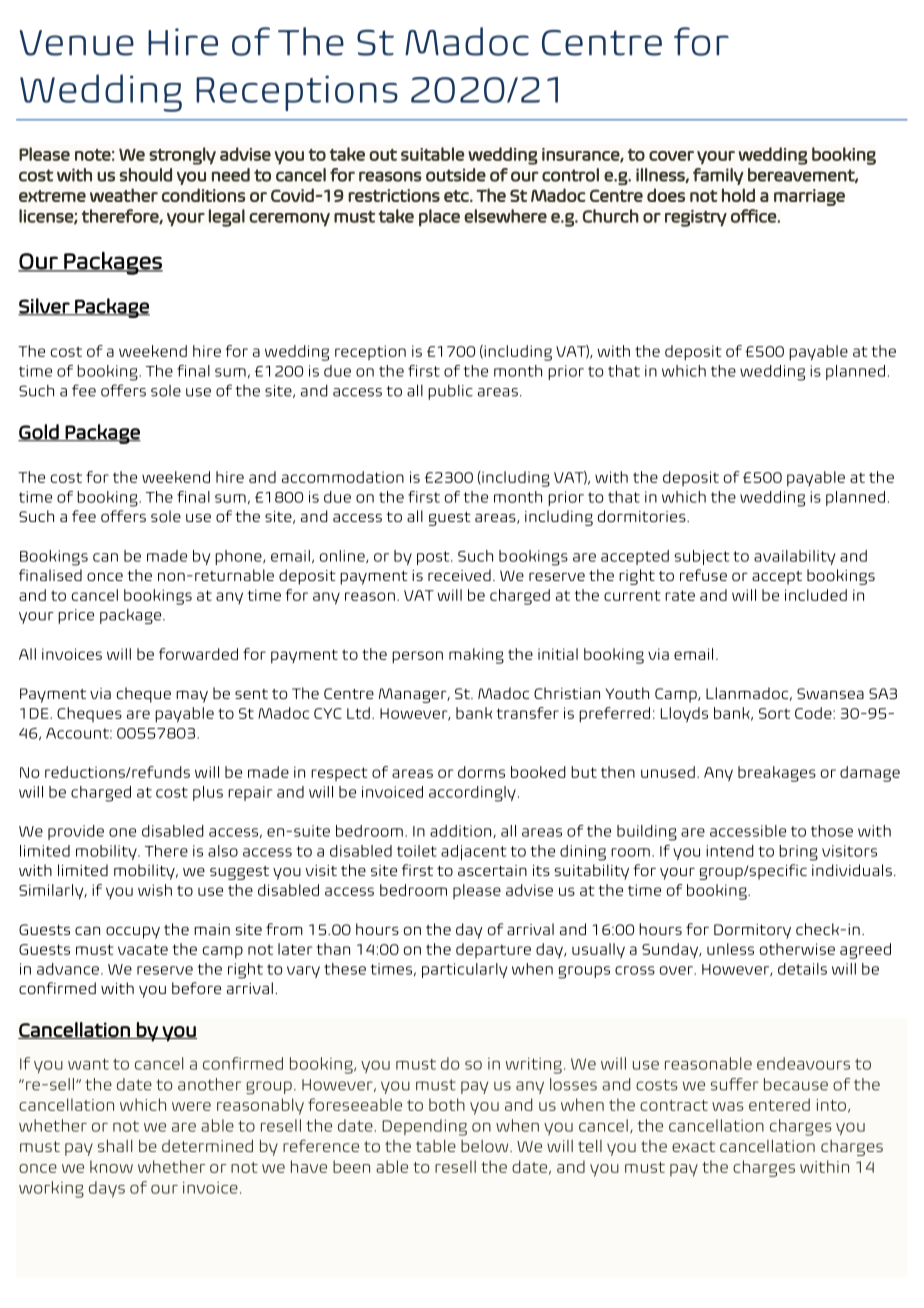 This document has width=924, height=1308. What do you see at coordinates (777, 774) in the document?
I see `breakages` at bounding box center [777, 774].
